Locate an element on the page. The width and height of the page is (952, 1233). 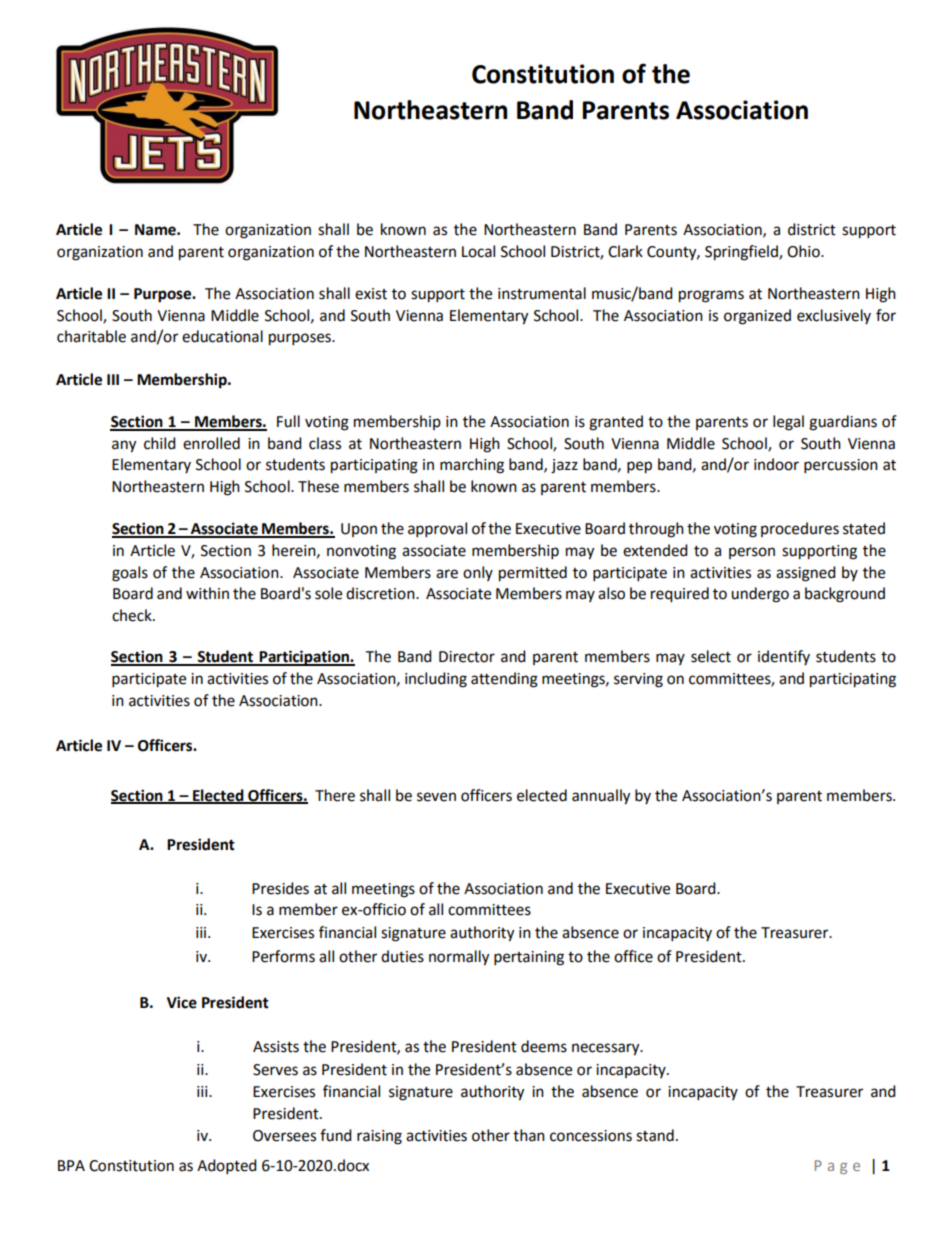
person is located at coordinates (752, 553).
